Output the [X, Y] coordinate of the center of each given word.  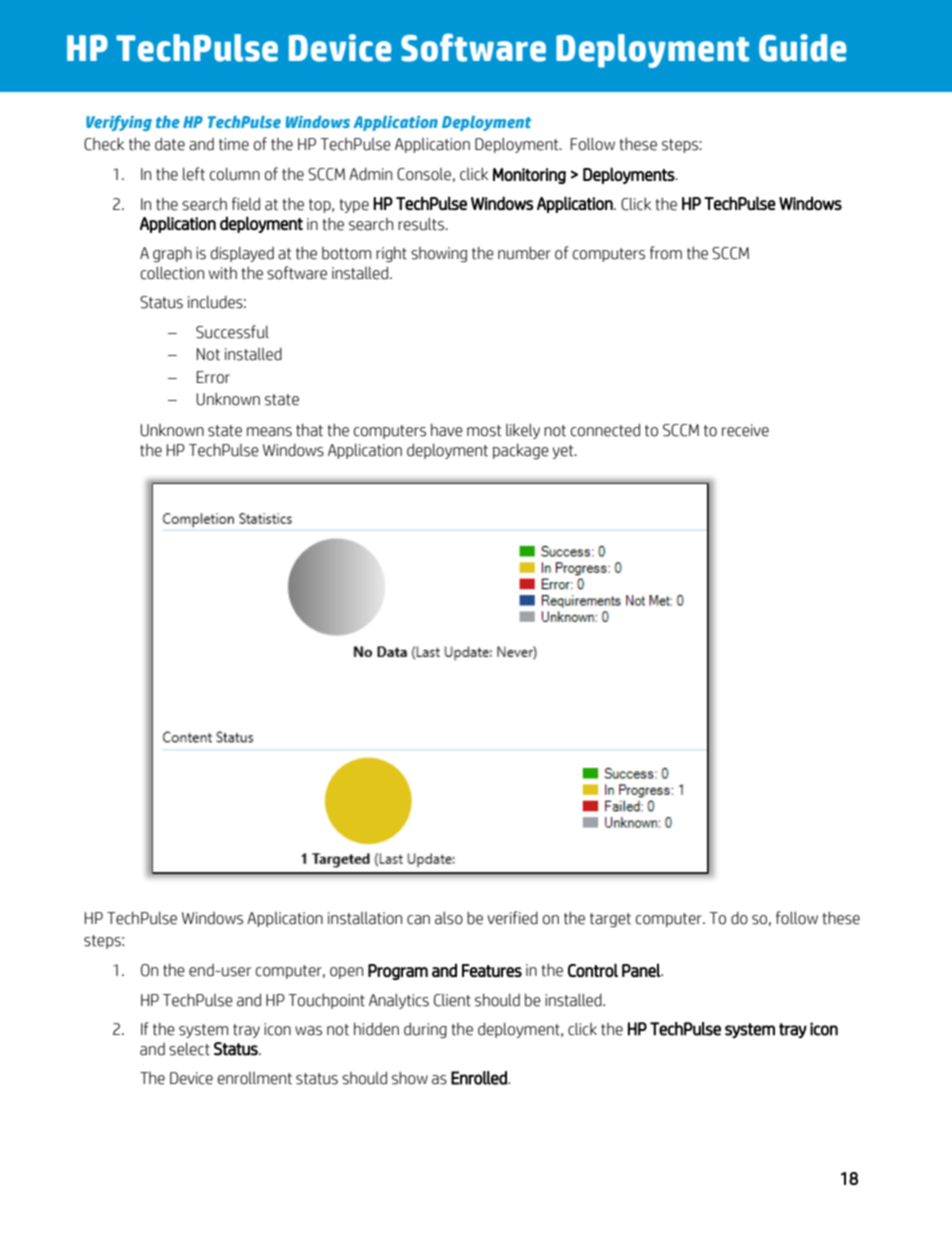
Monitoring [529, 176]
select [189, 1049]
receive [745, 430]
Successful [232, 332]
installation [365, 918]
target [610, 920]
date [170, 144]
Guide [802, 48]
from [666, 253]
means [269, 432]
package [520, 451]
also [449, 918]
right [391, 254]
